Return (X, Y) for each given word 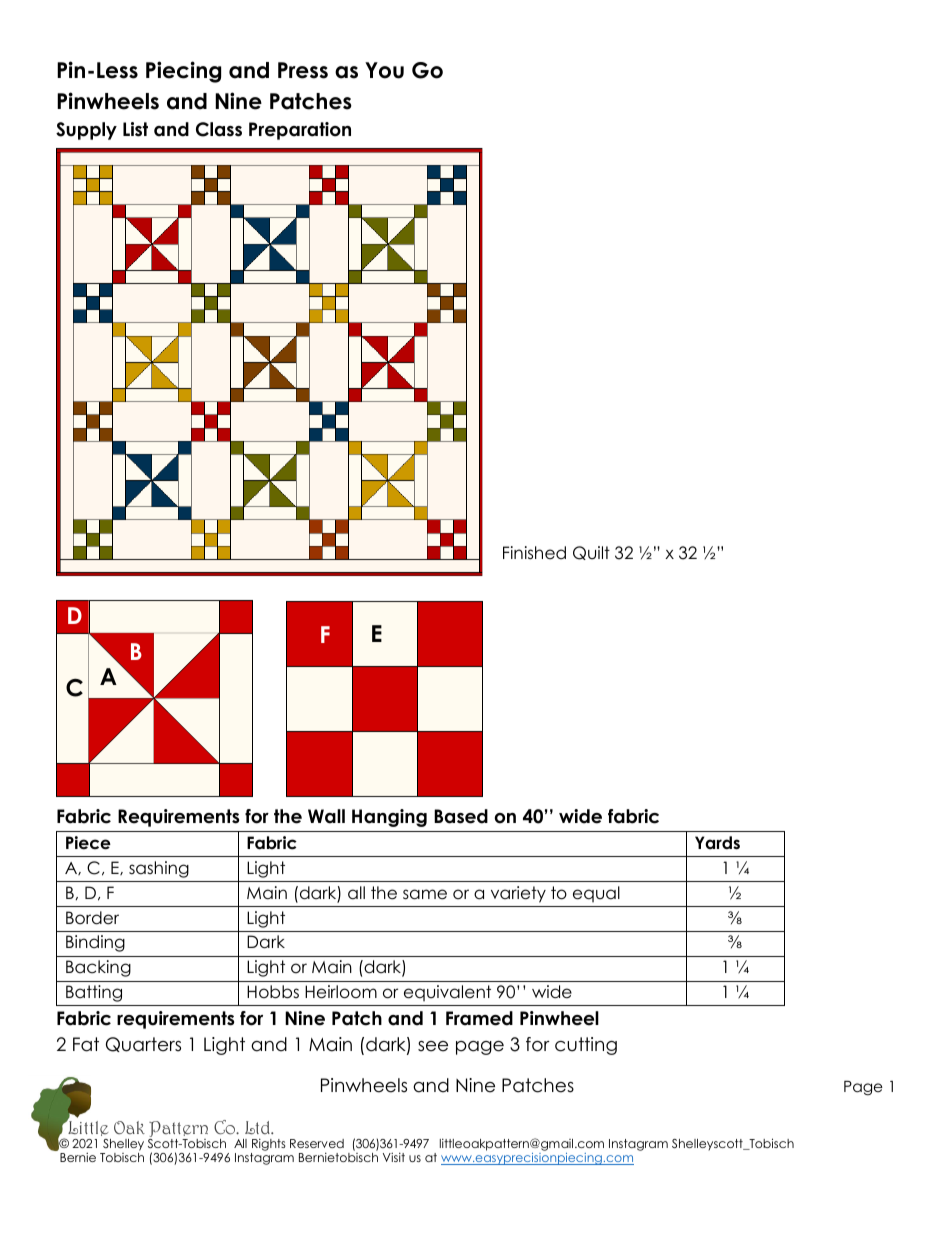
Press (303, 70)
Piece (88, 843)
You (384, 70)
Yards (717, 843)
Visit (394, 1157)
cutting (586, 1046)
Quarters (143, 1044)
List (135, 129)
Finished (534, 553)
